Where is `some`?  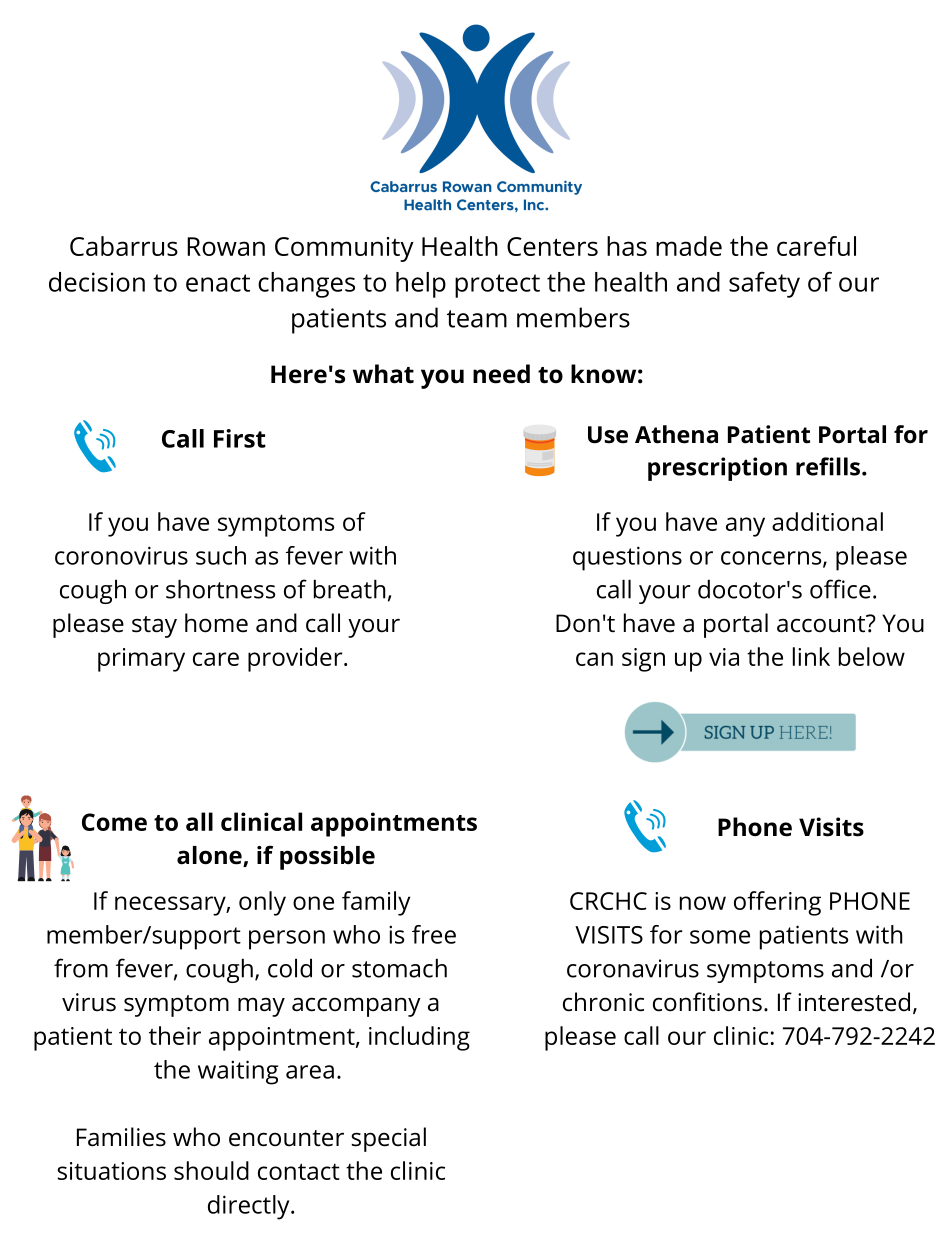
some is located at coordinates (720, 937).
